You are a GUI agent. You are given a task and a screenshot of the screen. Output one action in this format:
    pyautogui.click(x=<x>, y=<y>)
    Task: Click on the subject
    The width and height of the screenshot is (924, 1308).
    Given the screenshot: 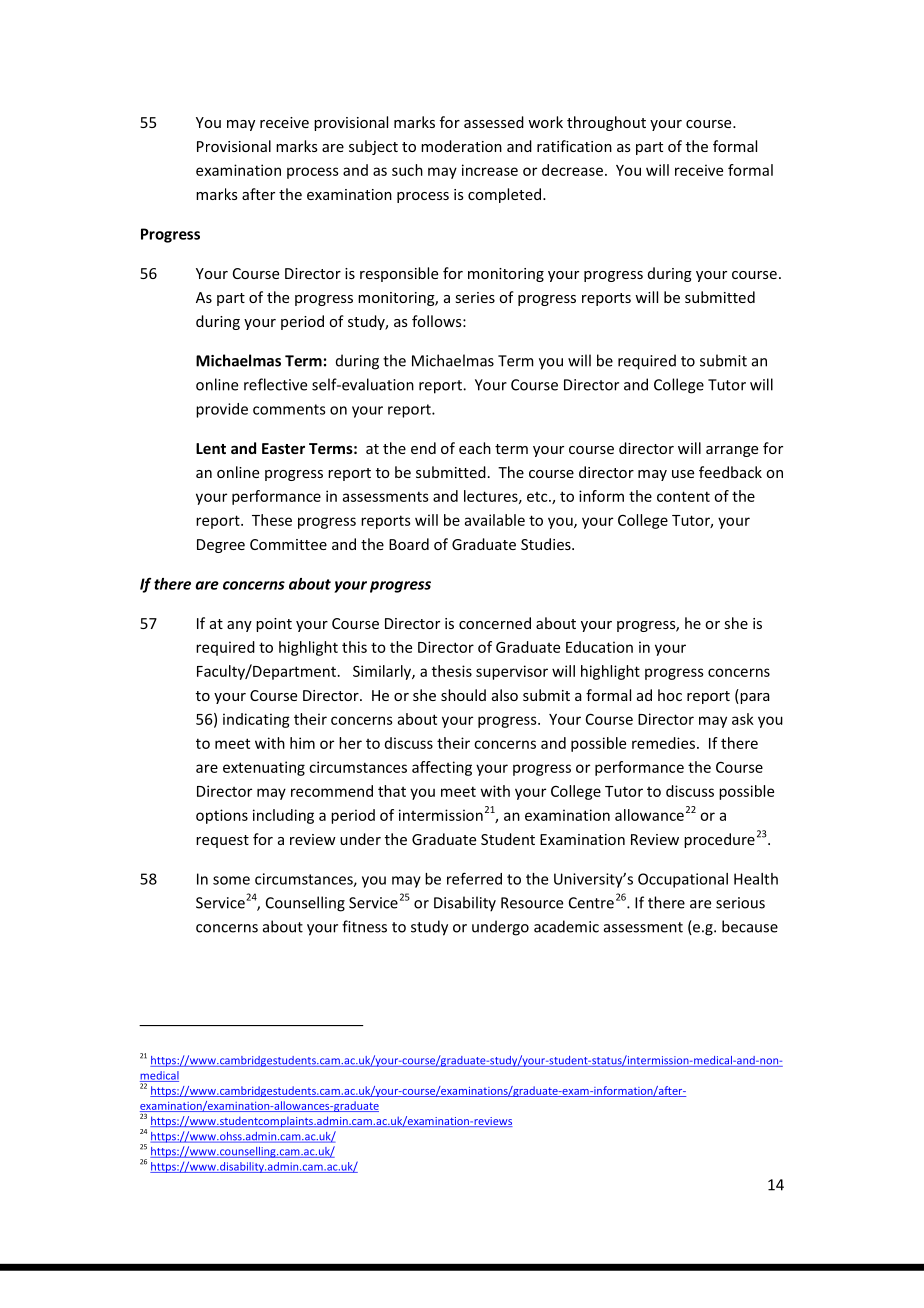 What is the action you would take?
    pyautogui.click(x=373, y=147)
